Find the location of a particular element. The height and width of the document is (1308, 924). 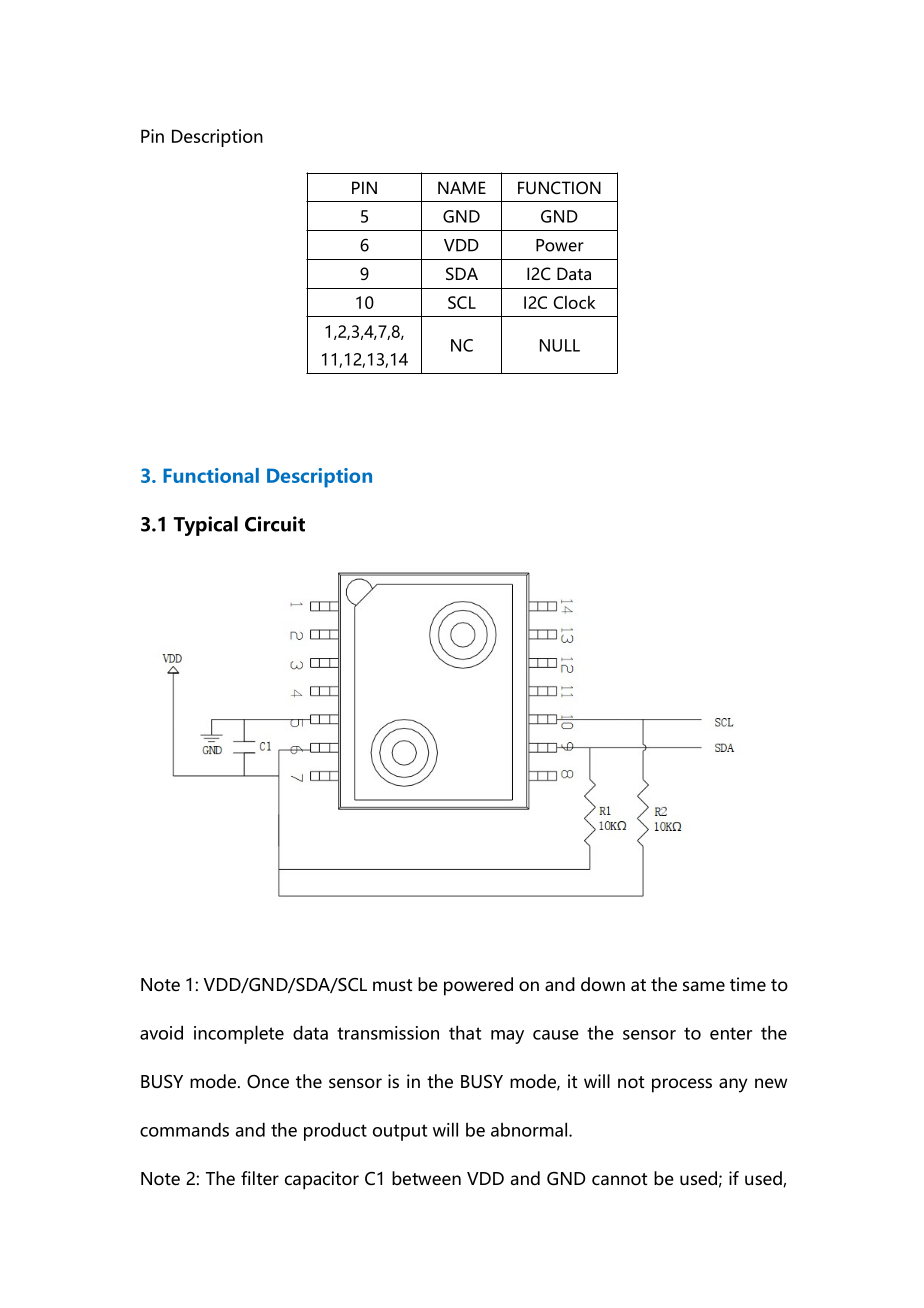

NAME is located at coordinates (462, 187).
